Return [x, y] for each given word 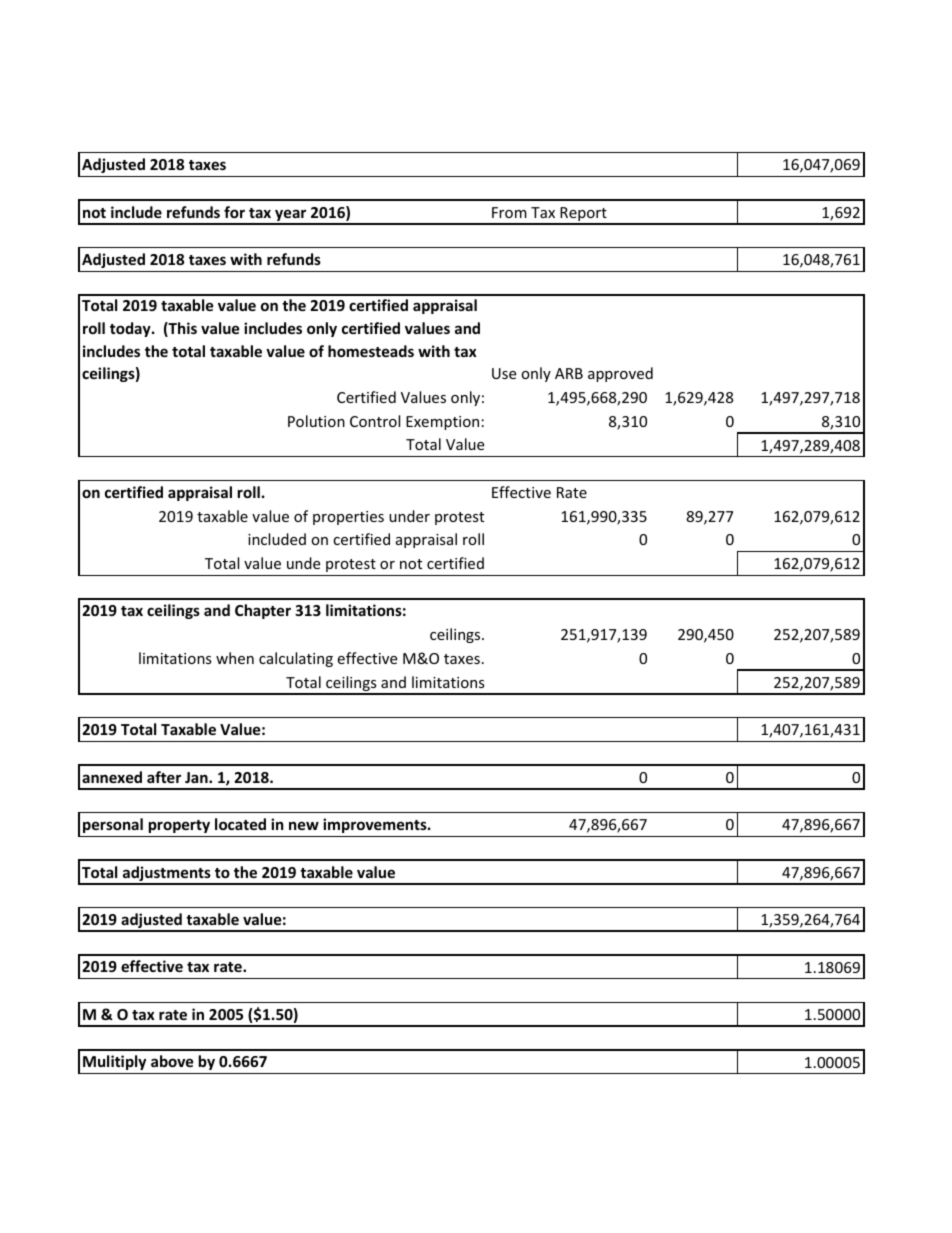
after [164, 777]
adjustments [167, 875]
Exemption [442, 423]
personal [113, 825]
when [235, 658]
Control [375, 421]
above [172, 1061]
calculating [296, 659]
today [131, 329]
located [240, 824]
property [179, 826]
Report [583, 215]
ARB [569, 373]
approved [620, 374]
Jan [197, 777]
